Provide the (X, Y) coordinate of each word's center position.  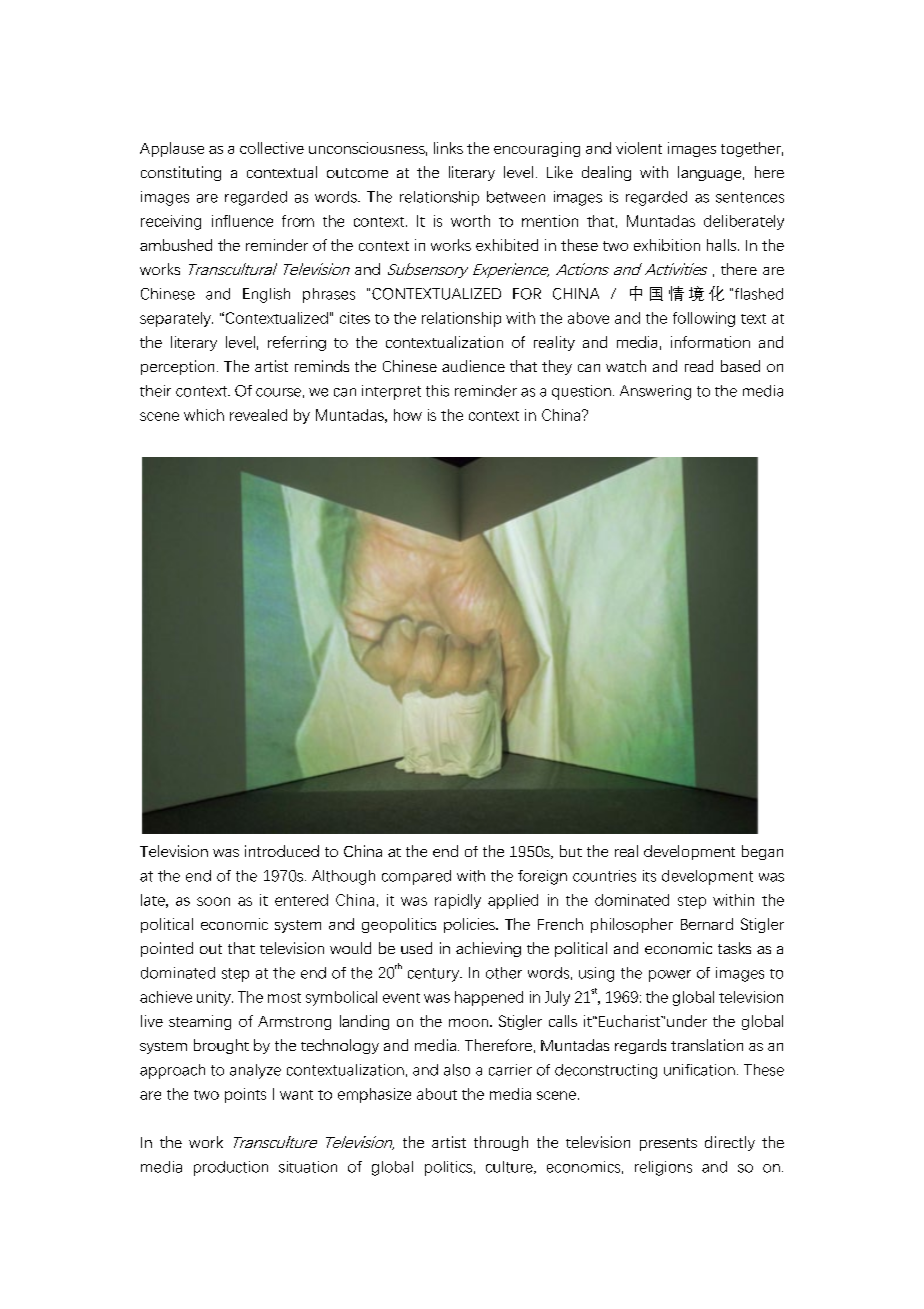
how (408, 415)
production (231, 1168)
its (649, 876)
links (448, 148)
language (711, 173)
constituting (181, 173)
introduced (282, 851)
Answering (655, 392)
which (204, 415)
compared (416, 877)
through (501, 1143)
